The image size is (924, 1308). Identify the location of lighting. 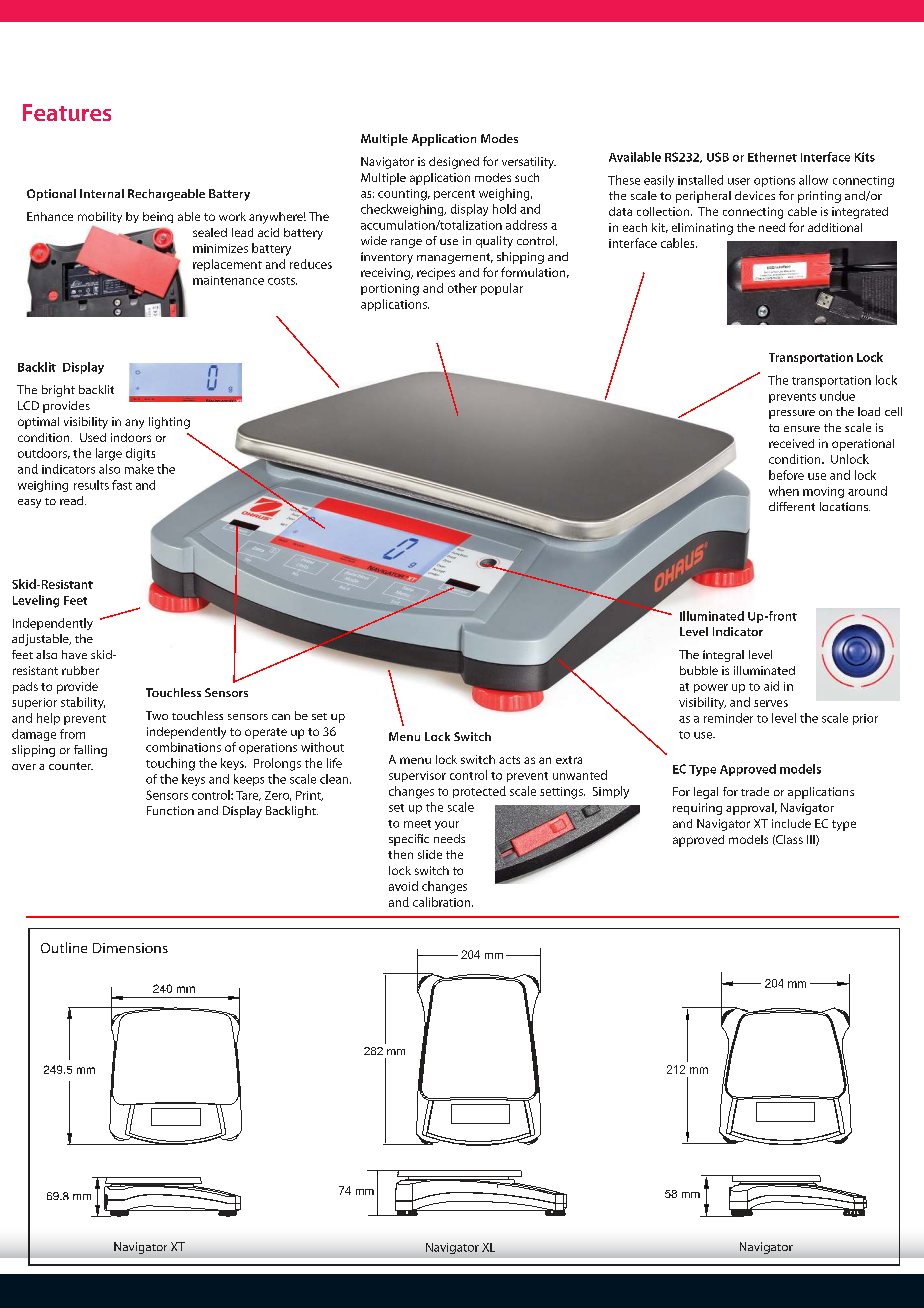
(169, 423).
